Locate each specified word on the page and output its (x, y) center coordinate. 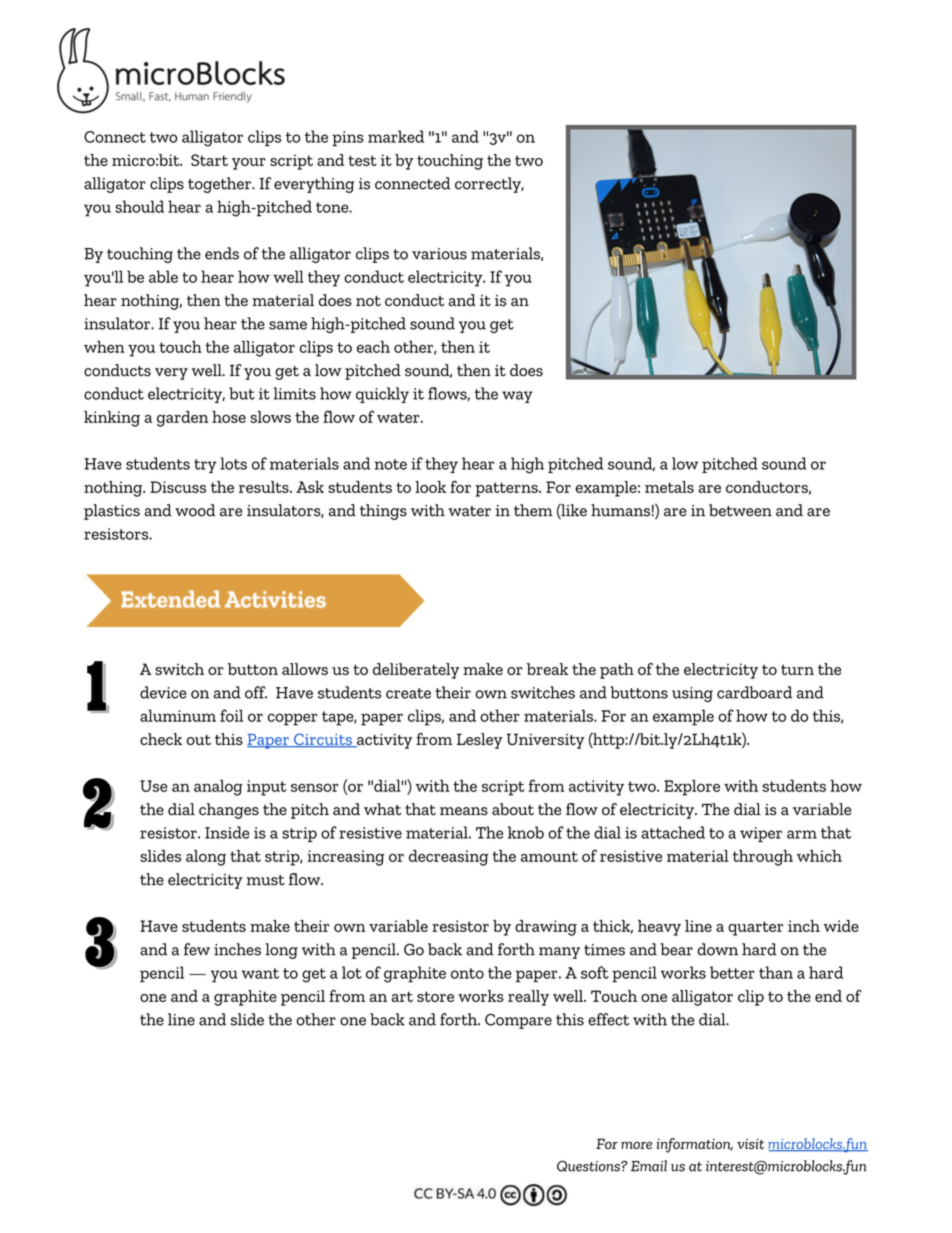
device (163, 692)
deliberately (416, 671)
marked (396, 136)
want (260, 973)
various (439, 254)
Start (209, 160)
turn (797, 670)
